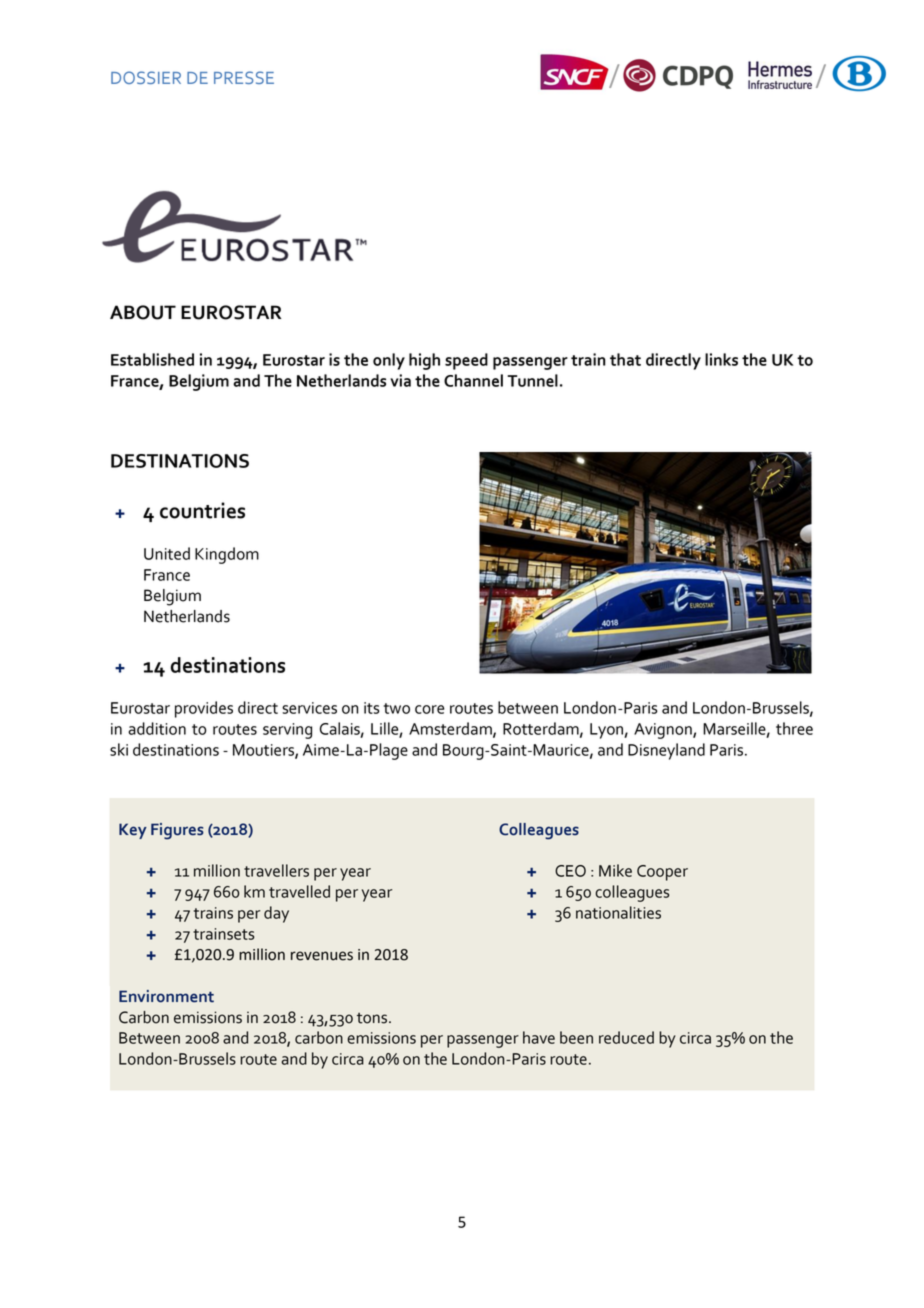 The height and width of the image is (1308, 924). What do you see at coordinates (466, 361) in the image?
I see `speed` at bounding box center [466, 361].
